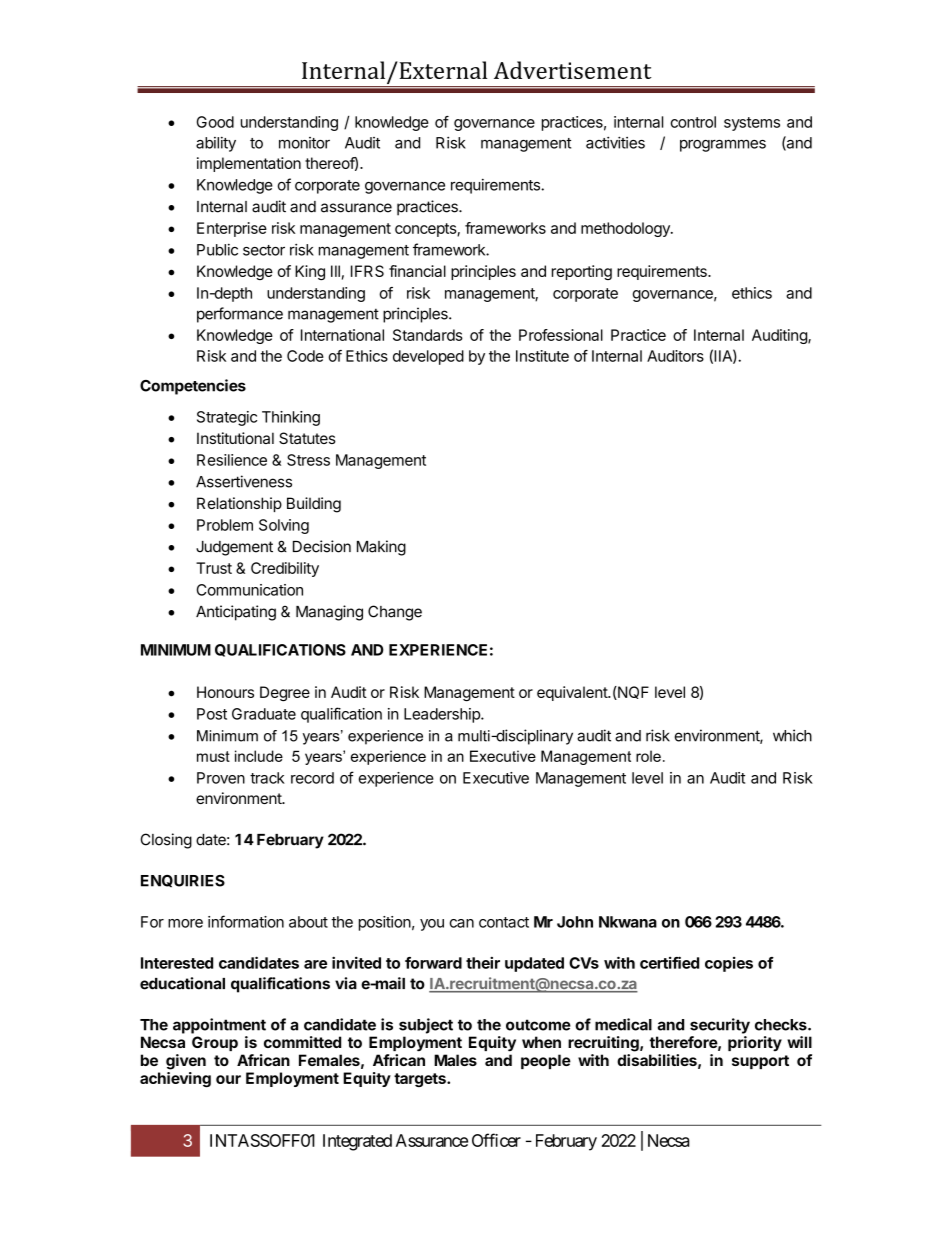 This image has height=1233, width=952. I want to click on performance, so click(240, 315).
